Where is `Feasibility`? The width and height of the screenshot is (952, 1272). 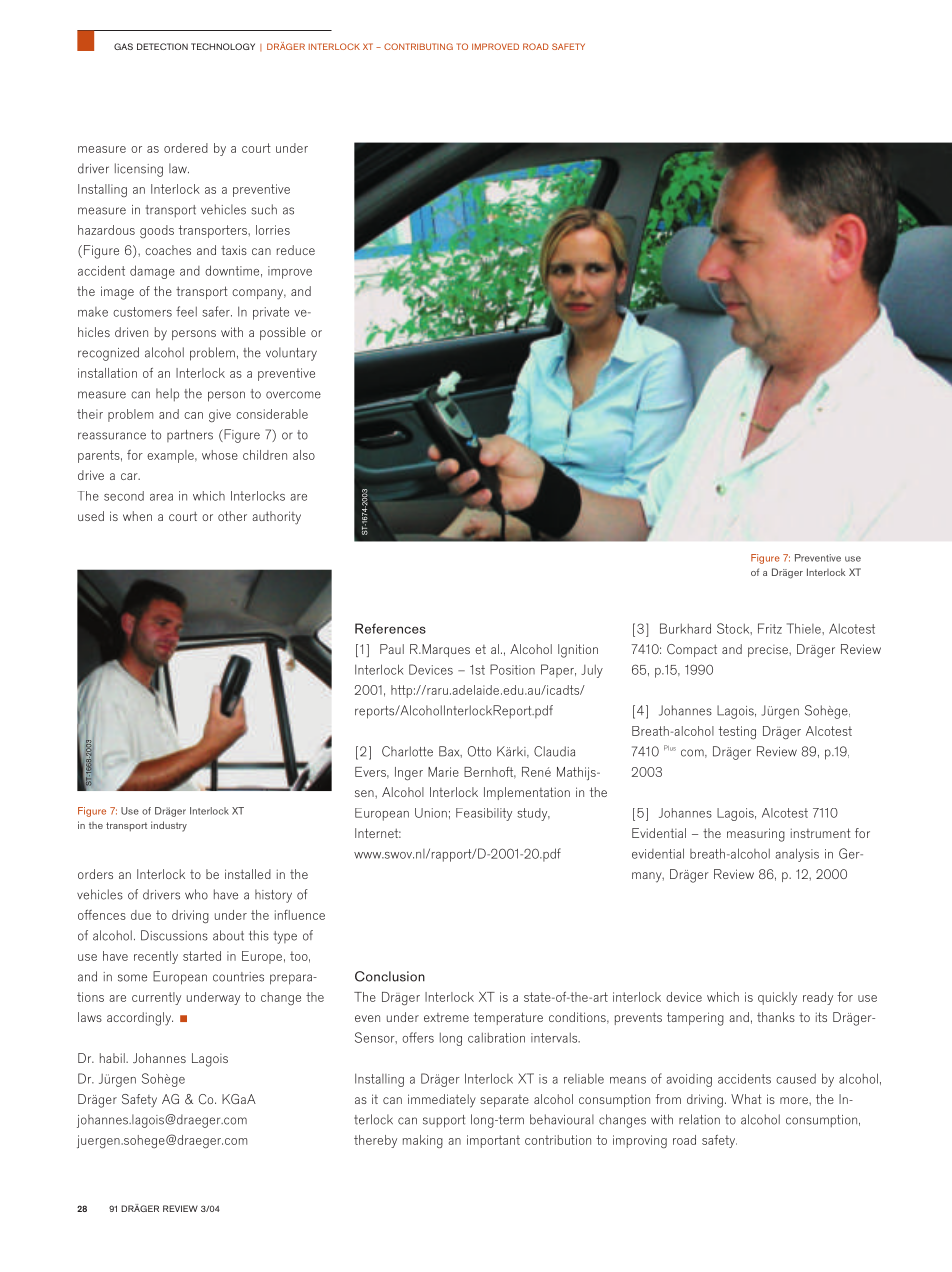 Feasibility is located at coordinates (484, 814).
